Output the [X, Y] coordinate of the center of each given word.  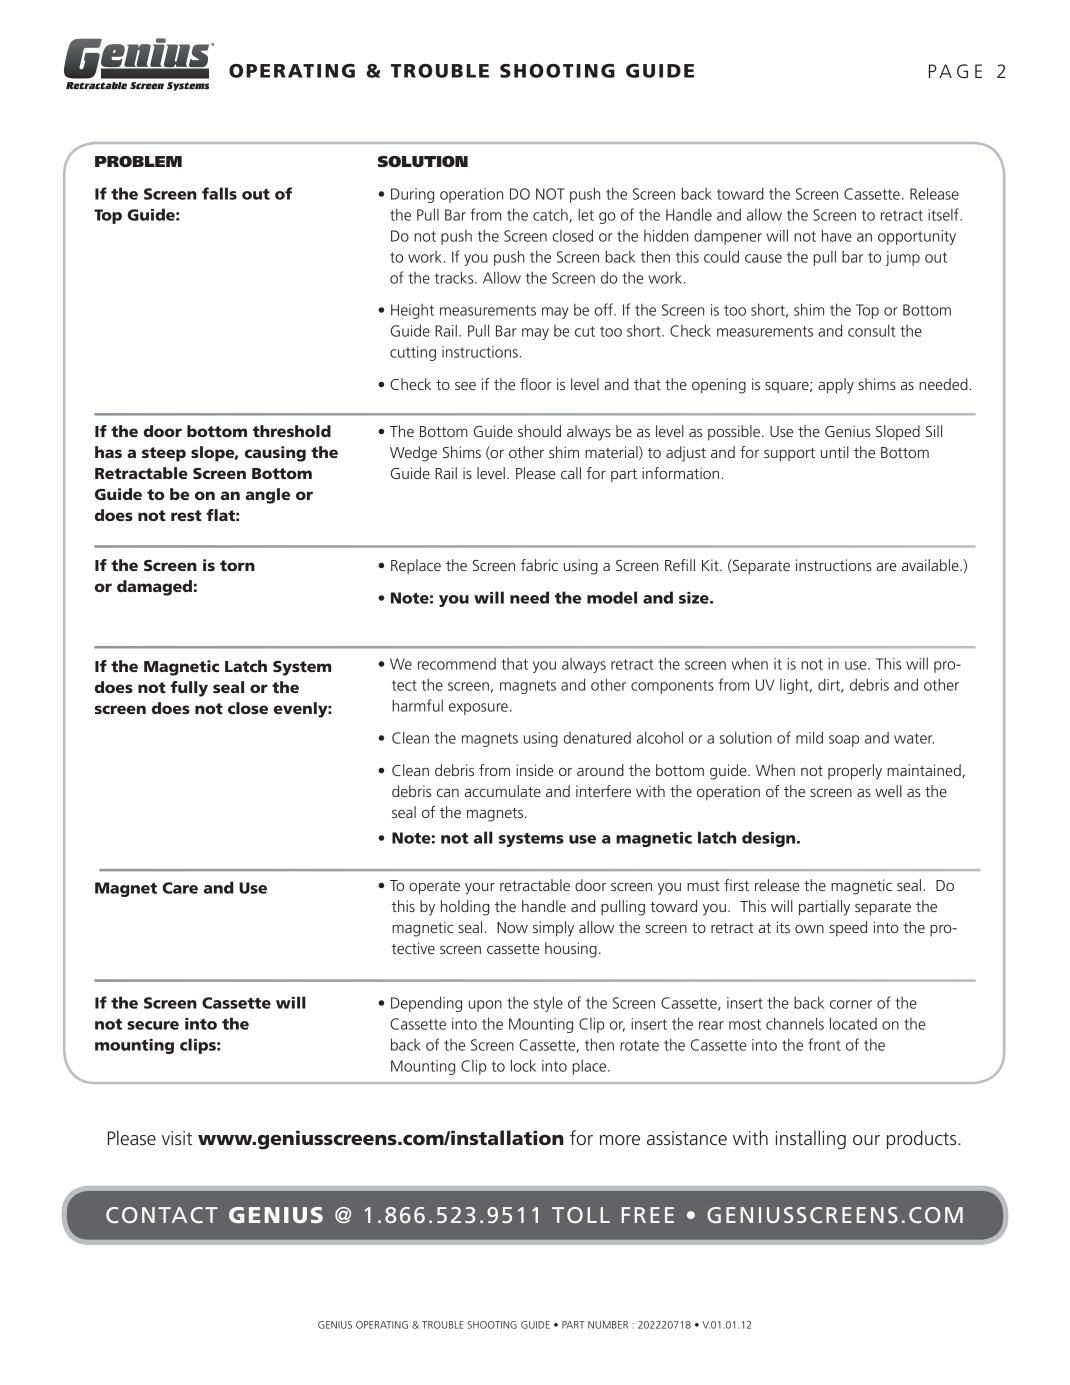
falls [219, 193]
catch [551, 215]
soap [844, 741]
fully [189, 689]
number [608, 1325]
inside [535, 770]
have [837, 235]
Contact [162, 1215]
